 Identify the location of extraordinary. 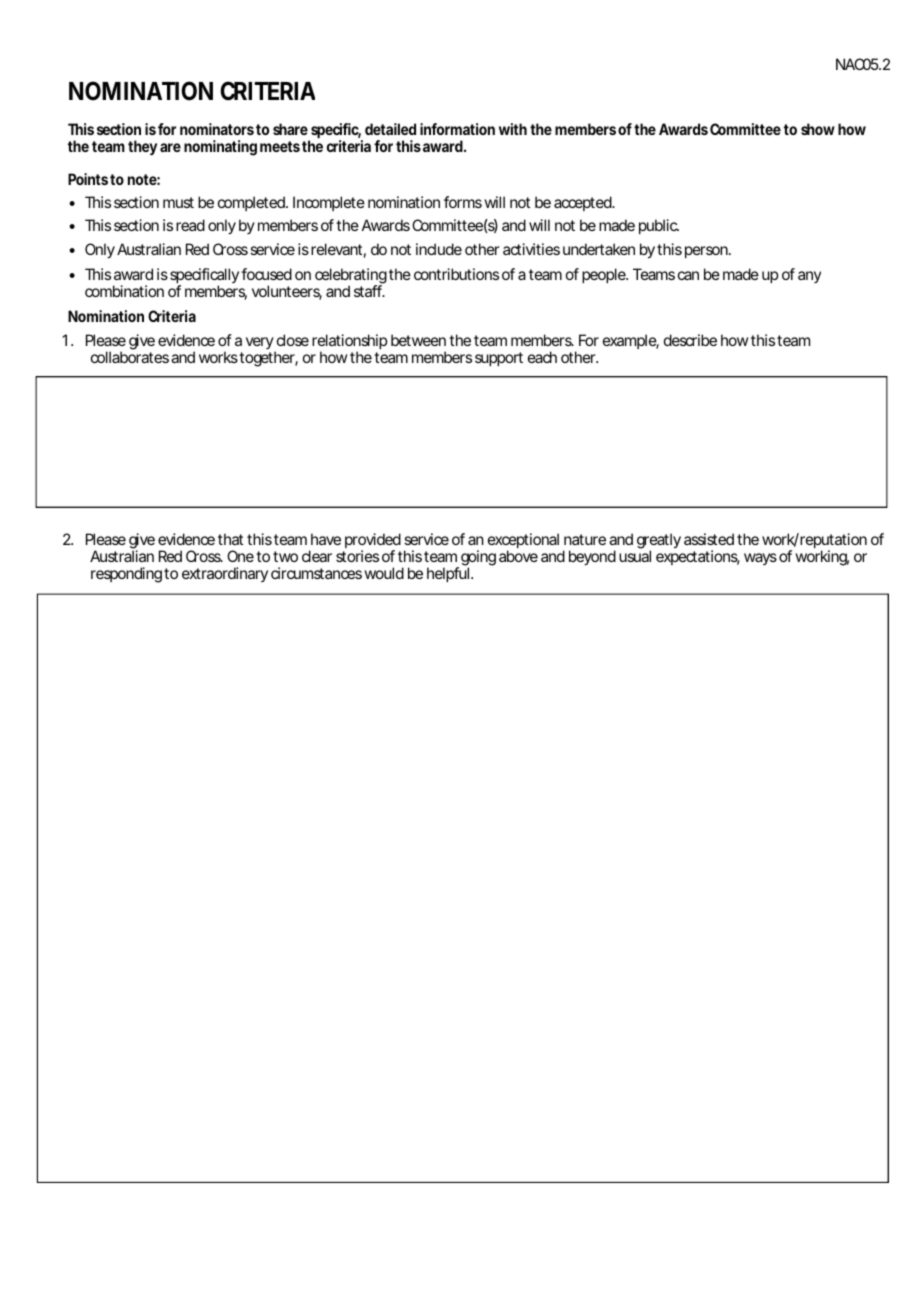
(225, 574).
